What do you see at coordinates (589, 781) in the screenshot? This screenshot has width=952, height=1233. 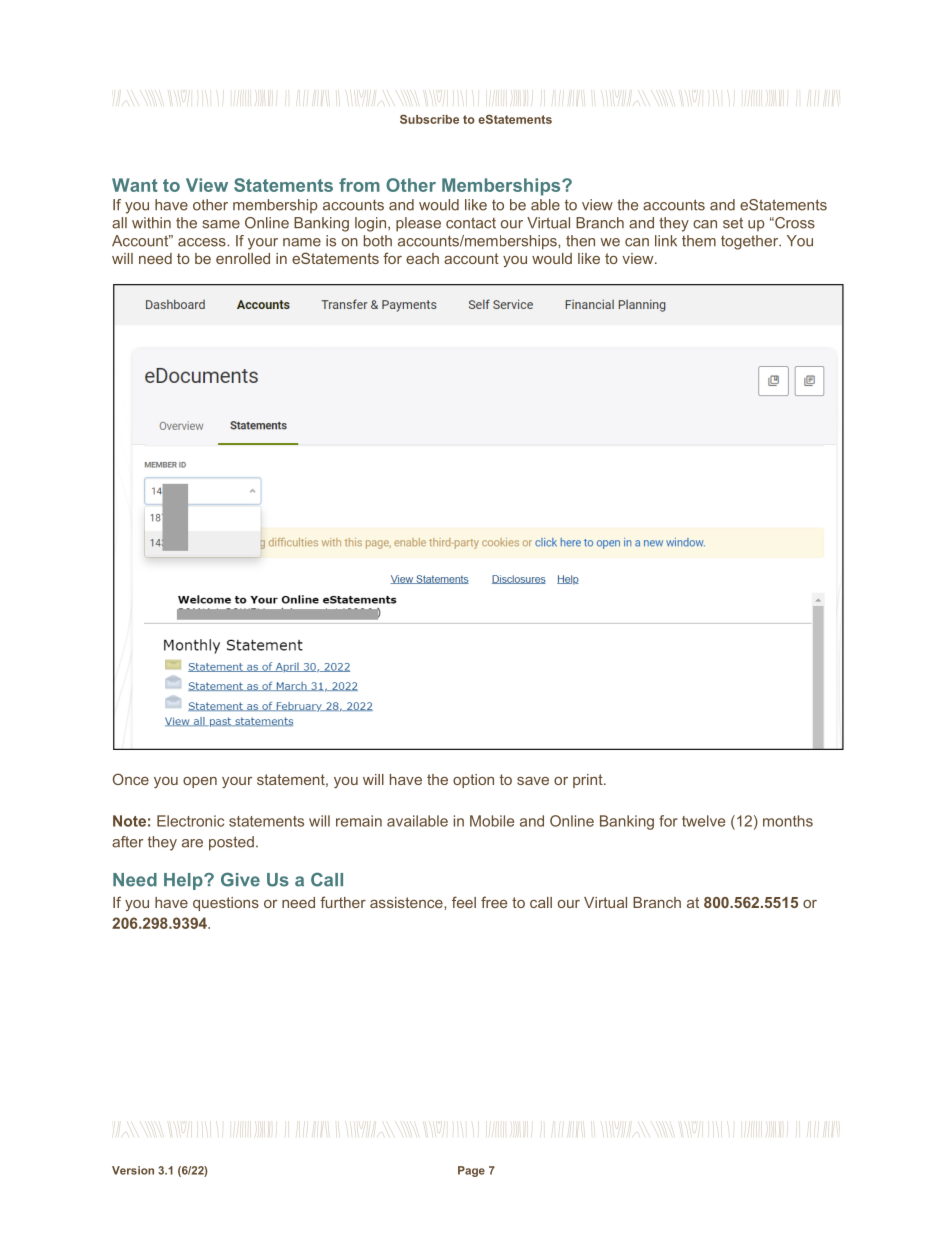 I see `print` at bounding box center [589, 781].
